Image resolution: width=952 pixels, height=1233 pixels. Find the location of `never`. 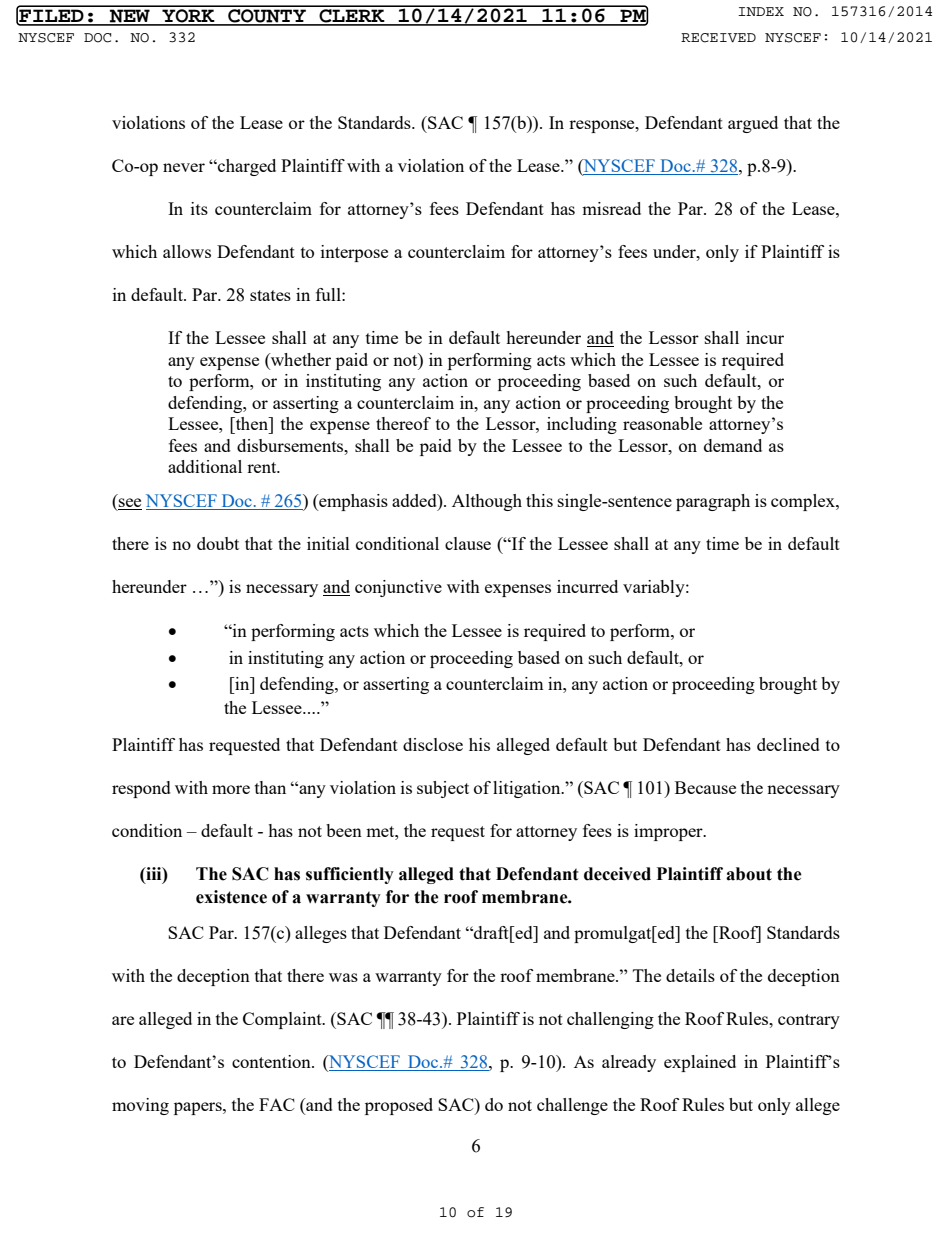

never is located at coordinates (184, 167).
